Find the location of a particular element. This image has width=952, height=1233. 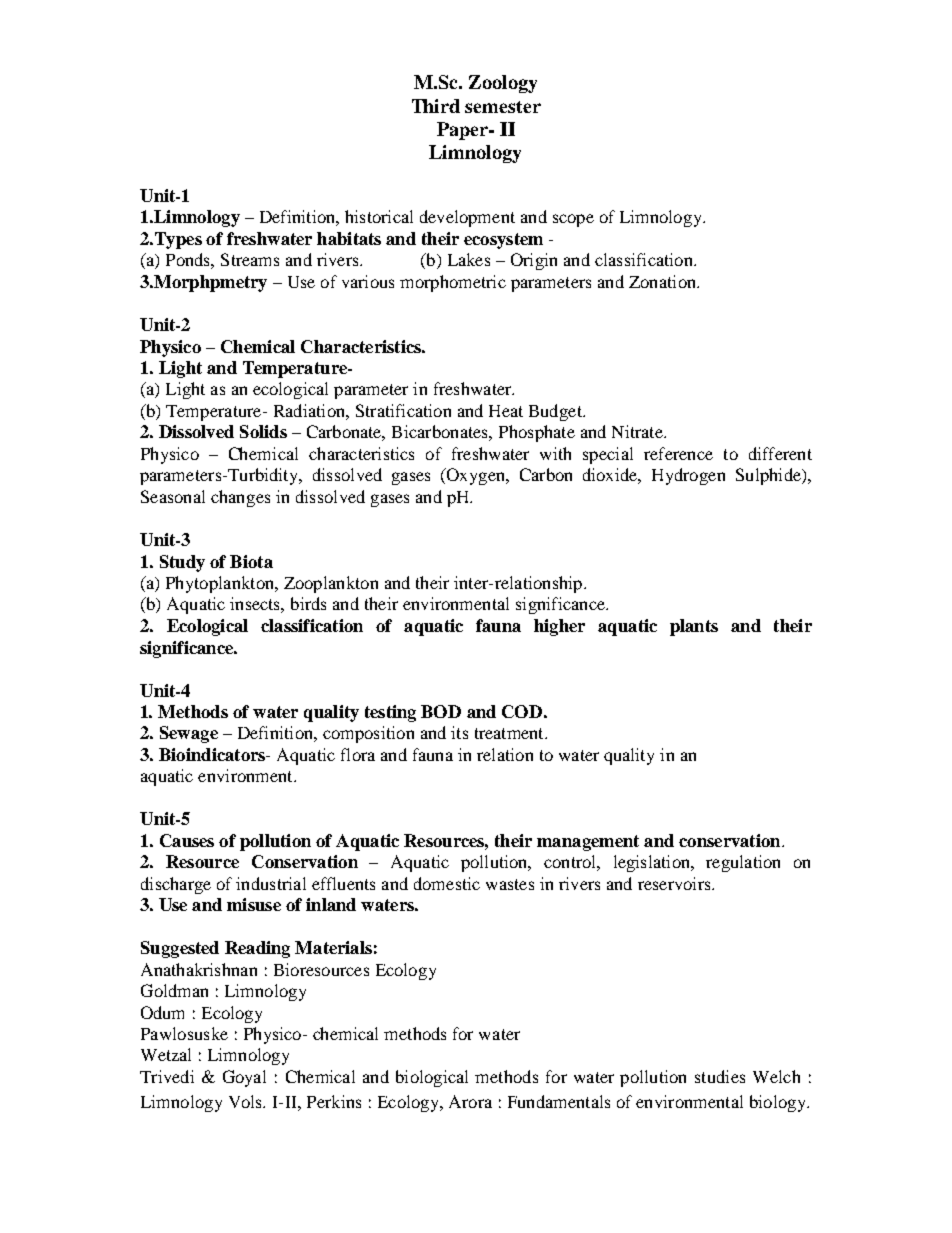

higher is located at coordinates (559, 627).
